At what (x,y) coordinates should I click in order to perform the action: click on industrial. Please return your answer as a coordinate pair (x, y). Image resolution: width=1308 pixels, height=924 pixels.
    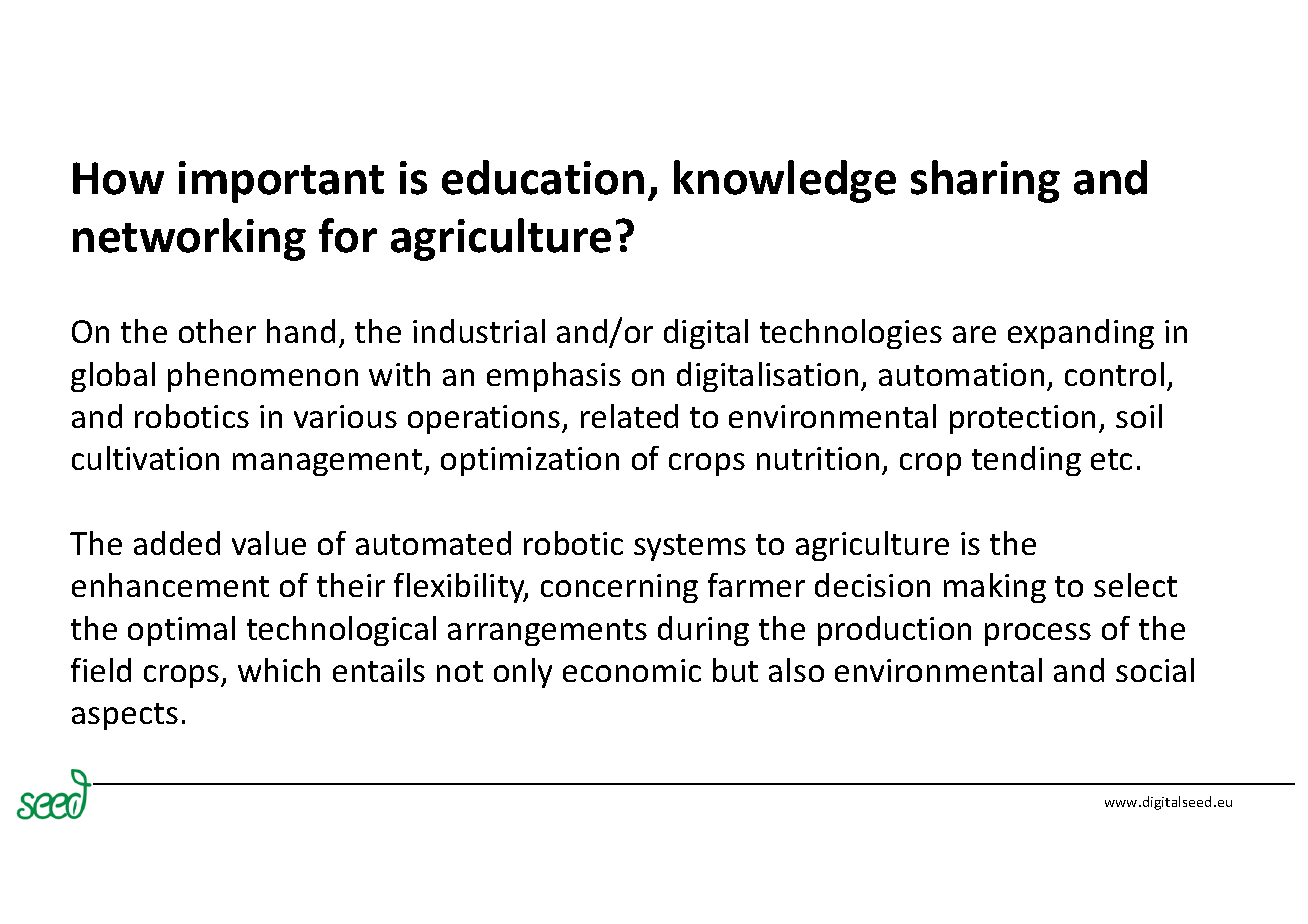
    Looking at the image, I should click on (479, 331).
